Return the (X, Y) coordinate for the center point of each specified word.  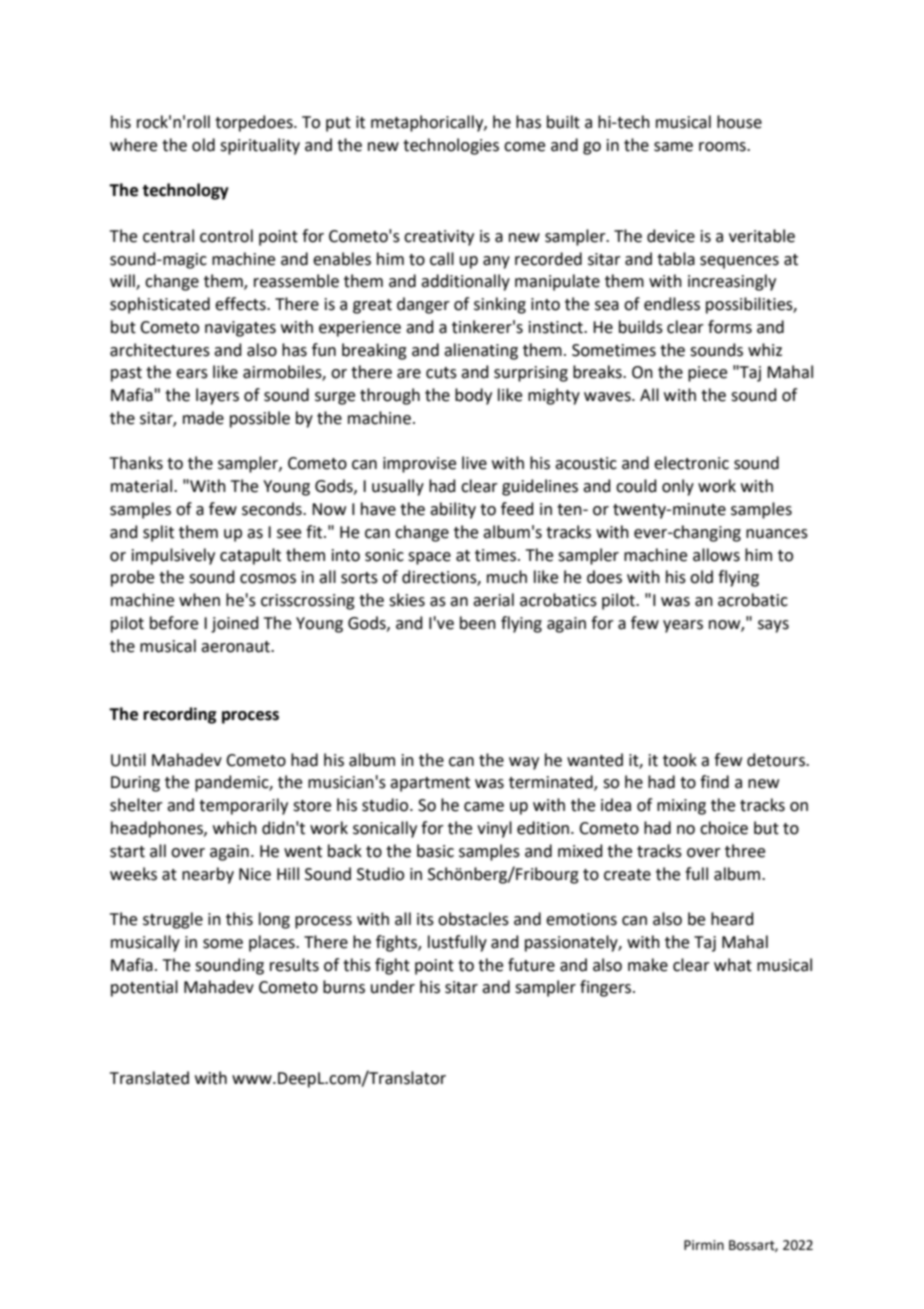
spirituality (260, 146)
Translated (149, 1078)
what (733, 965)
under (393, 987)
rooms (723, 147)
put (338, 124)
